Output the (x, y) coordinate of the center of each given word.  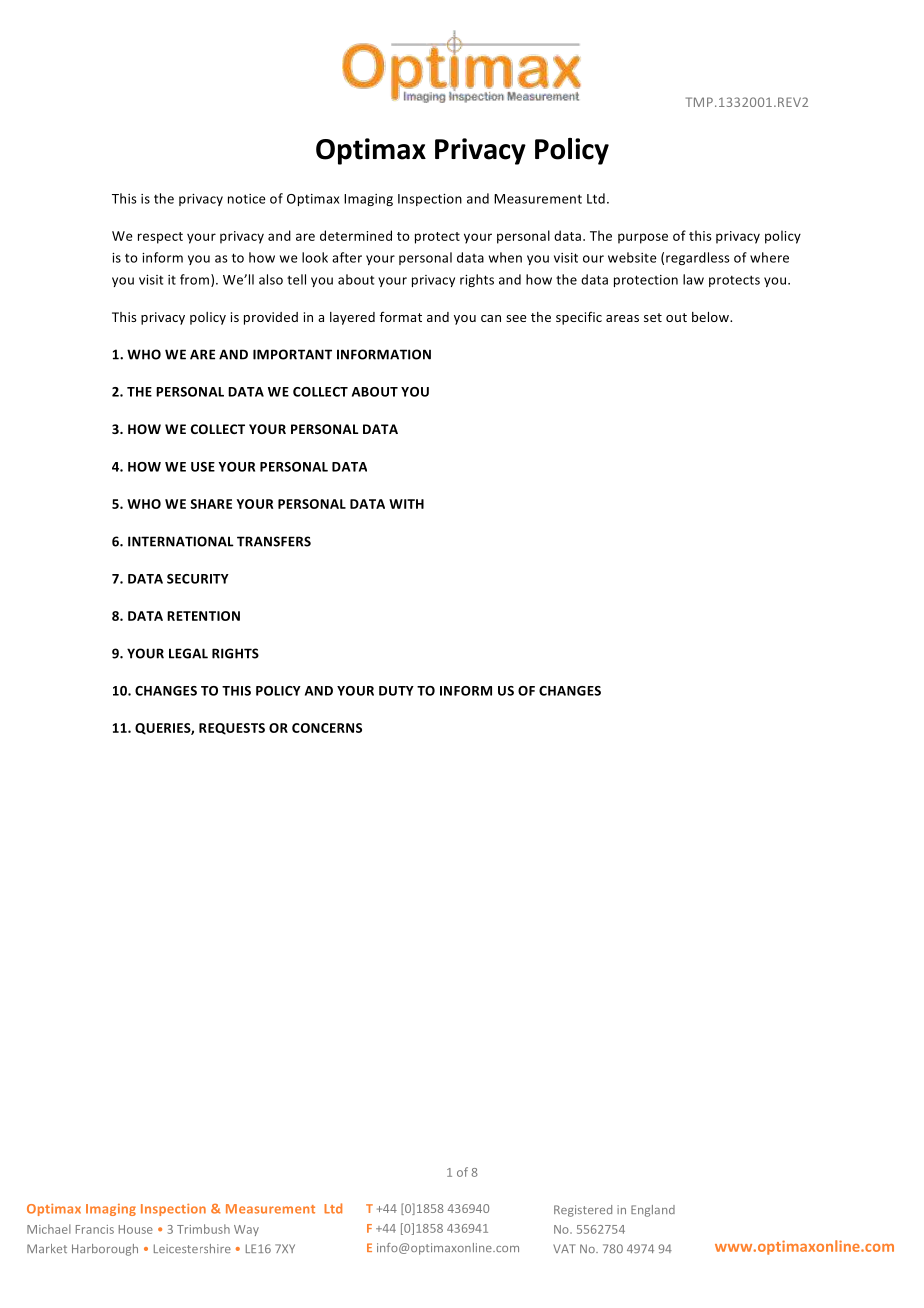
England (653, 1211)
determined (356, 235)
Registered (583, 1211)
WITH (406, 504)
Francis (95, 1229)
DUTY (396, 691)
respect (160, 238)
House (136, 1229)
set (653, 317)
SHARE (211, 504)
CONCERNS (327, 728)
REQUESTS (232, 729)
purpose (643, 238)
